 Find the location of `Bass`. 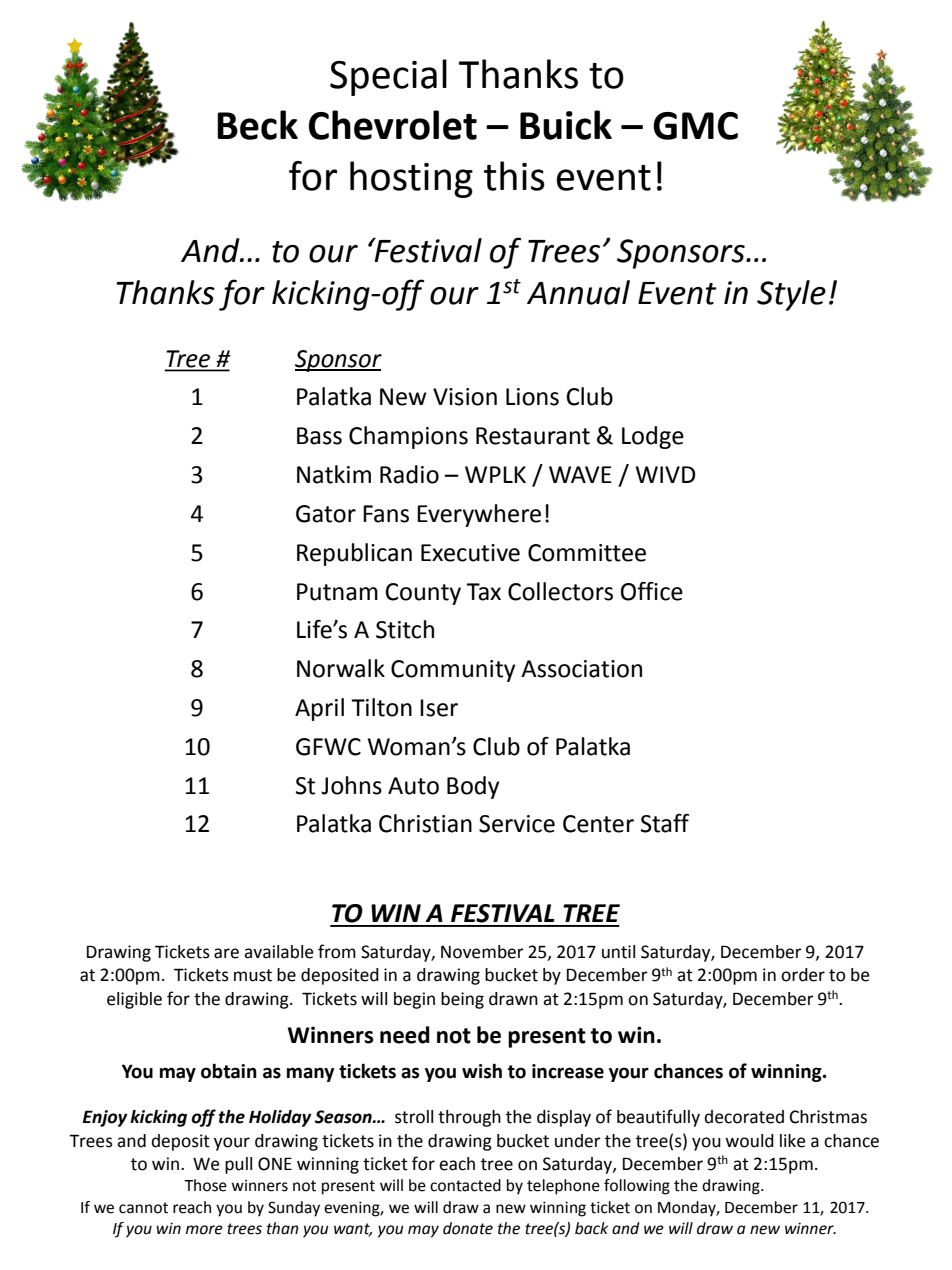

Bass is located at coordinates (319, 436).
